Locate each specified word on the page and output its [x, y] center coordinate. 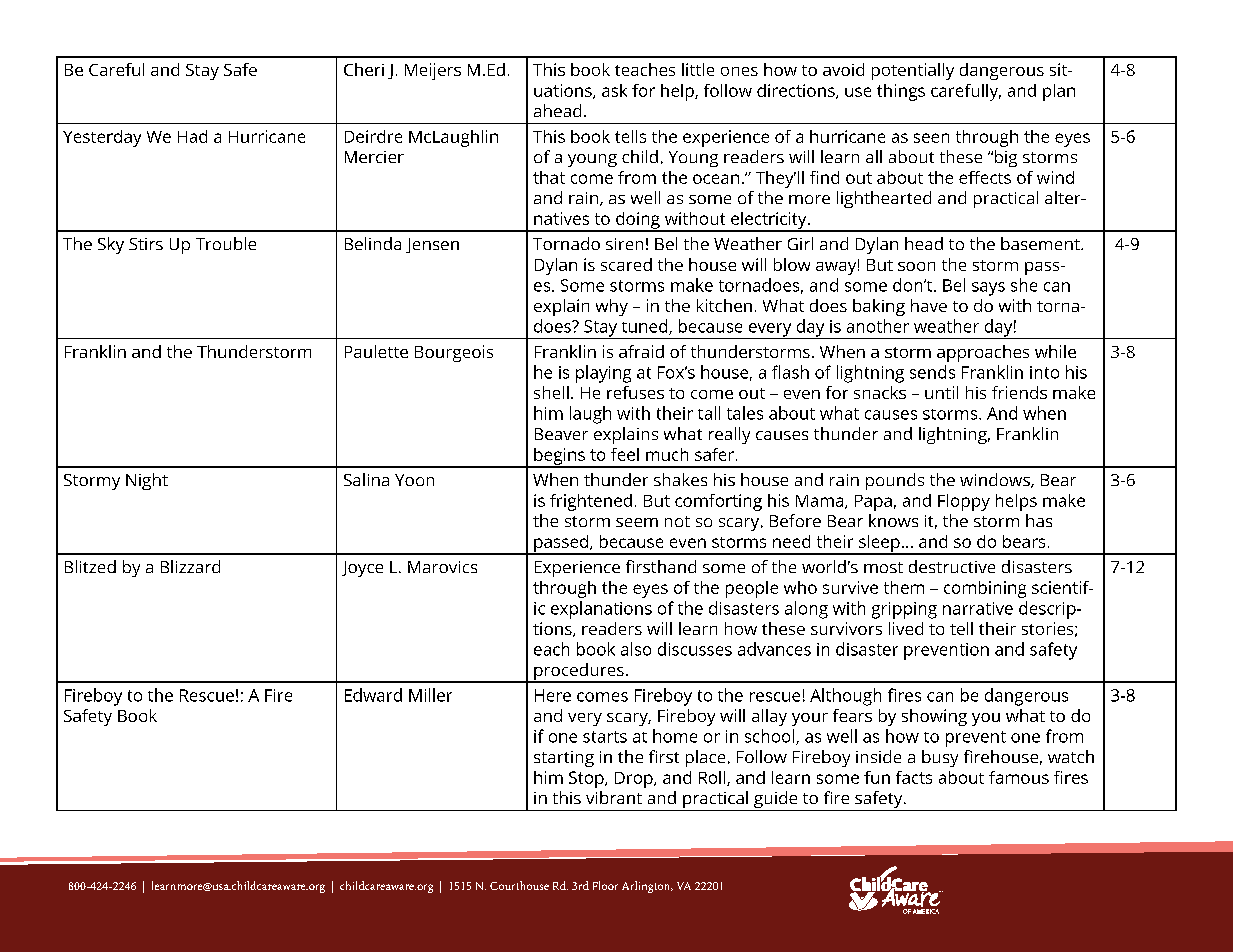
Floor [605, 885]
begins [559, 457]
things [901, 92]
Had [192, 136]
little [698, 69]
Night [147, 481]
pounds [895, 481]
